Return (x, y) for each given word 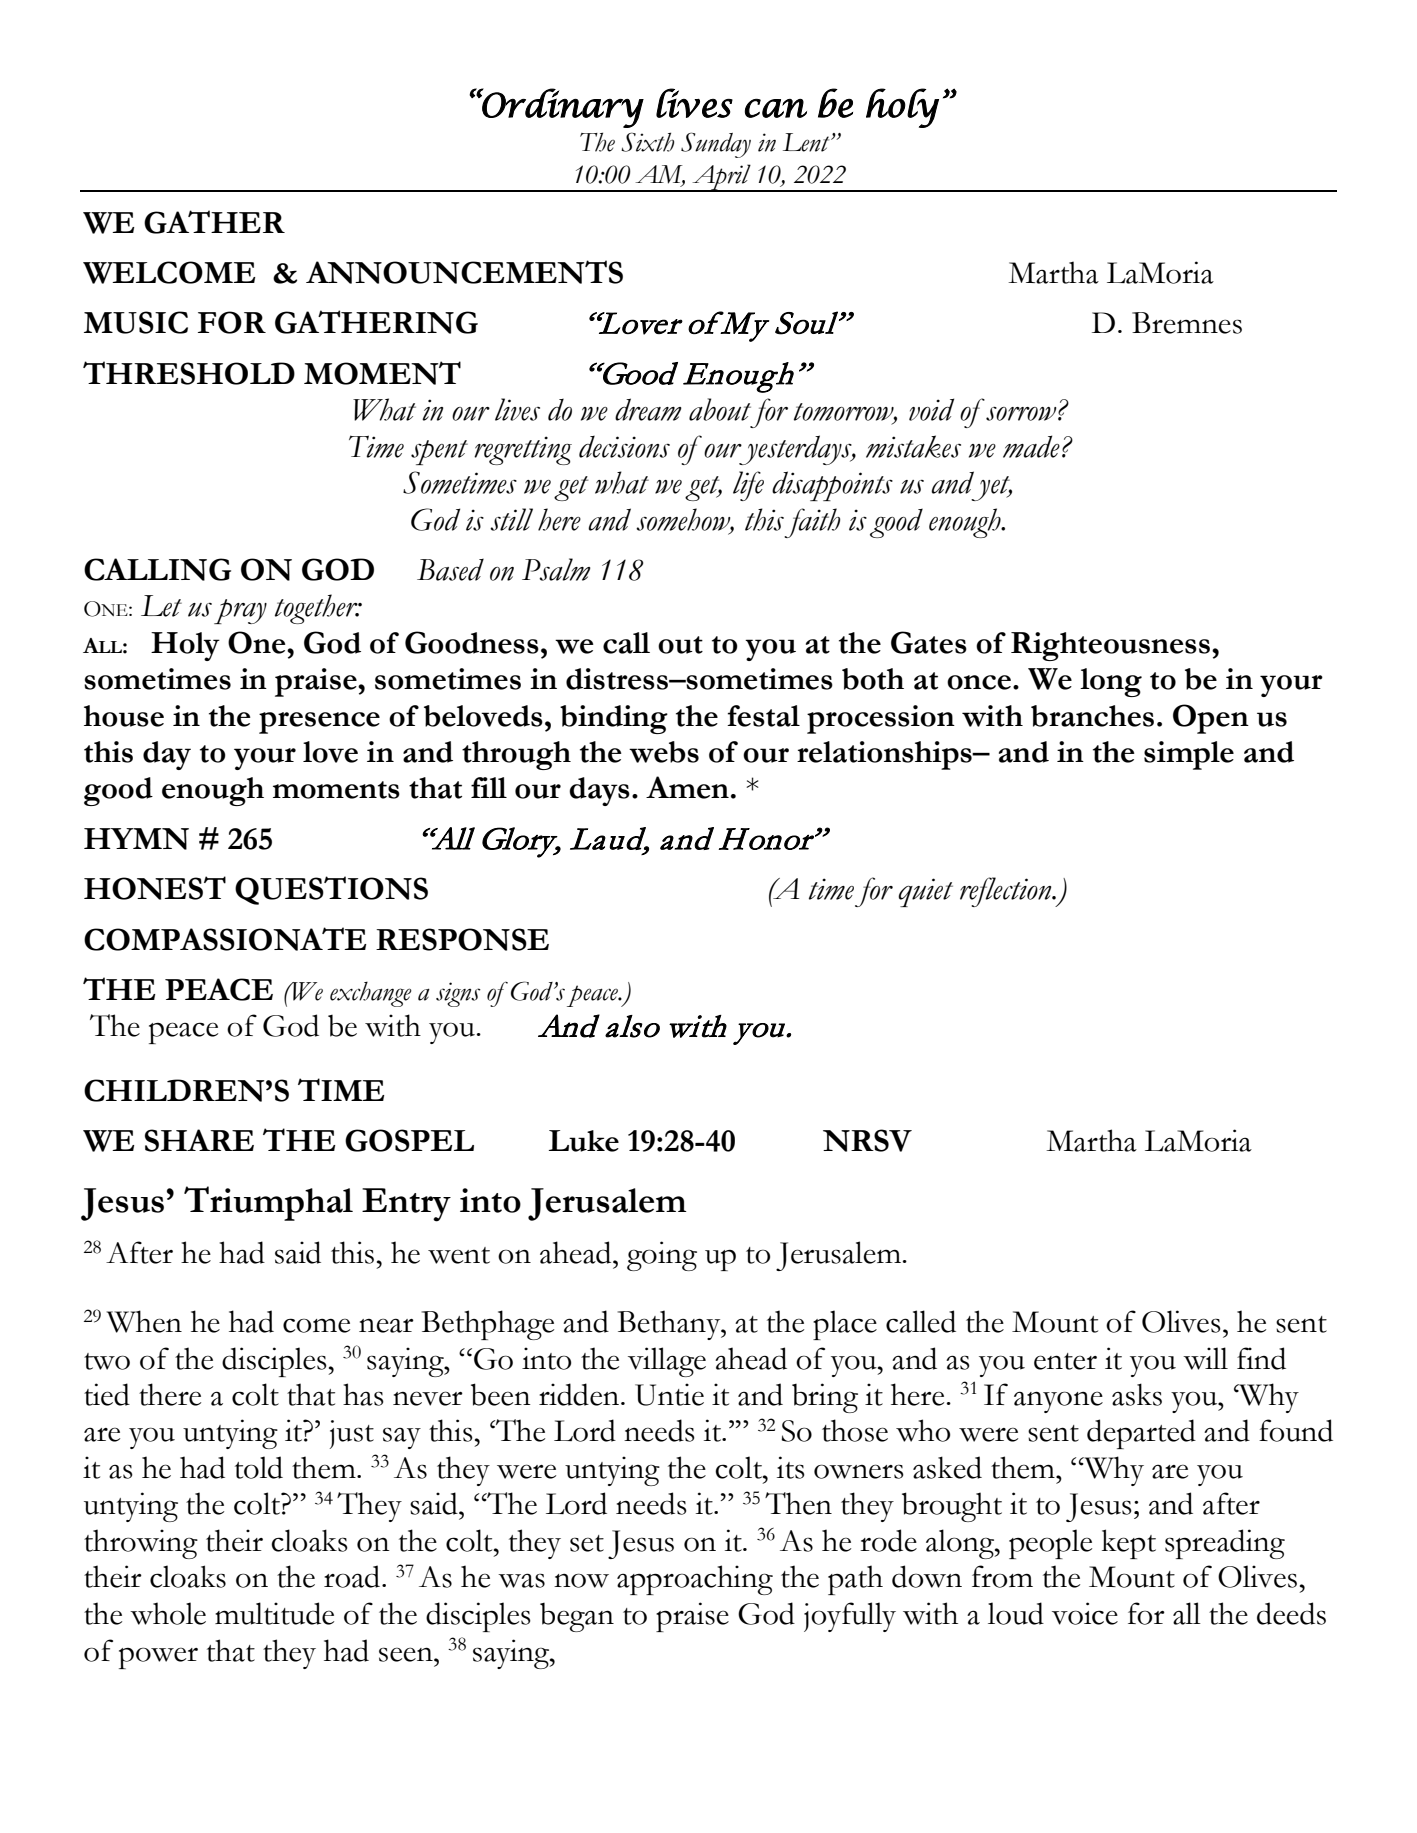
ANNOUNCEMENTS (464, 272)
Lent (807, 142)
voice (1085, 1613)
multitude (274, 1613)
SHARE (199, 1140)
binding (614, 719)
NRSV (867, 1140)
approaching (695, 1580)
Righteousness (1110, 646)
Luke (584, 1141)
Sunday (716, 145)
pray (240, 611)
